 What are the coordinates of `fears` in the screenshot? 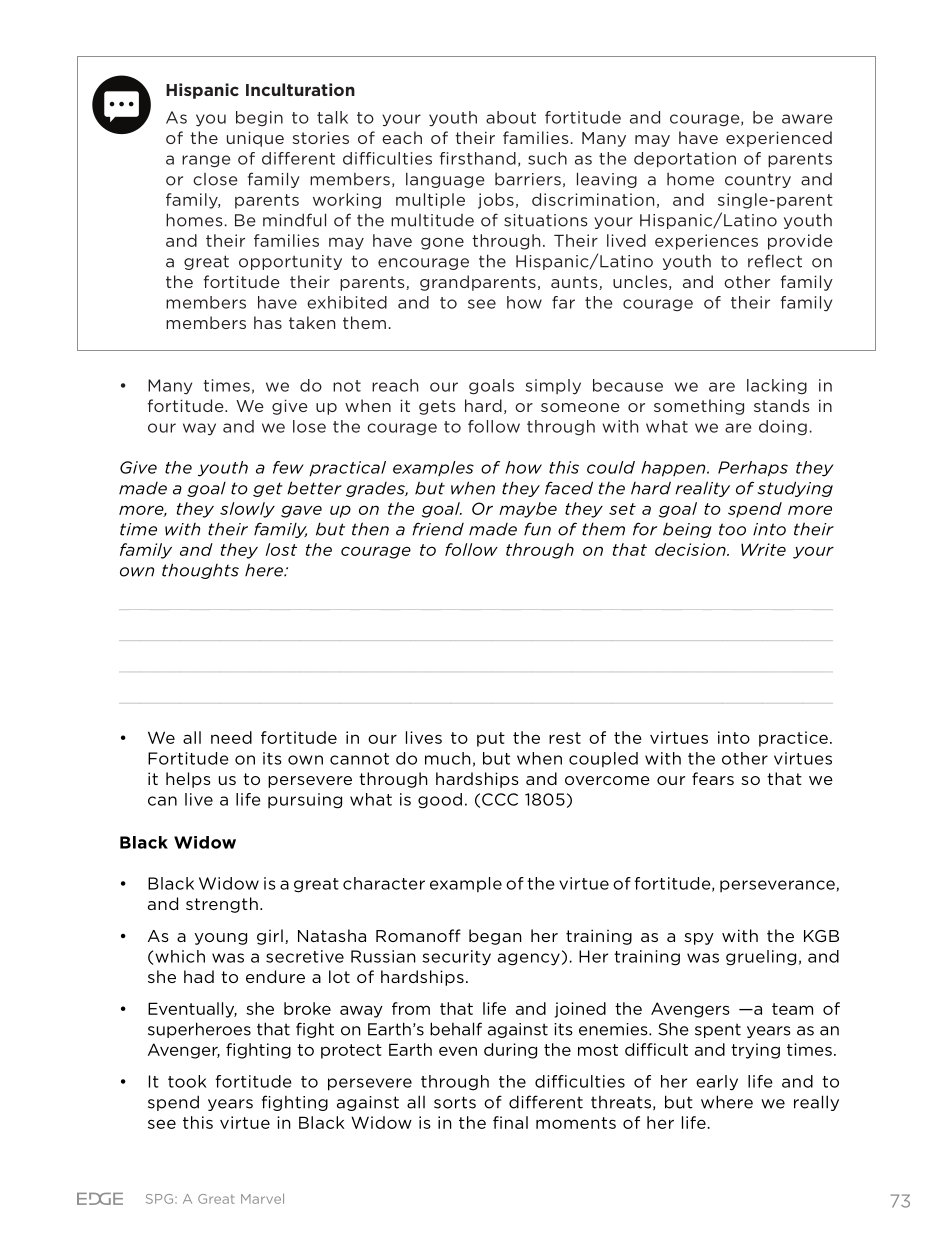 It's located at (713, 778).
